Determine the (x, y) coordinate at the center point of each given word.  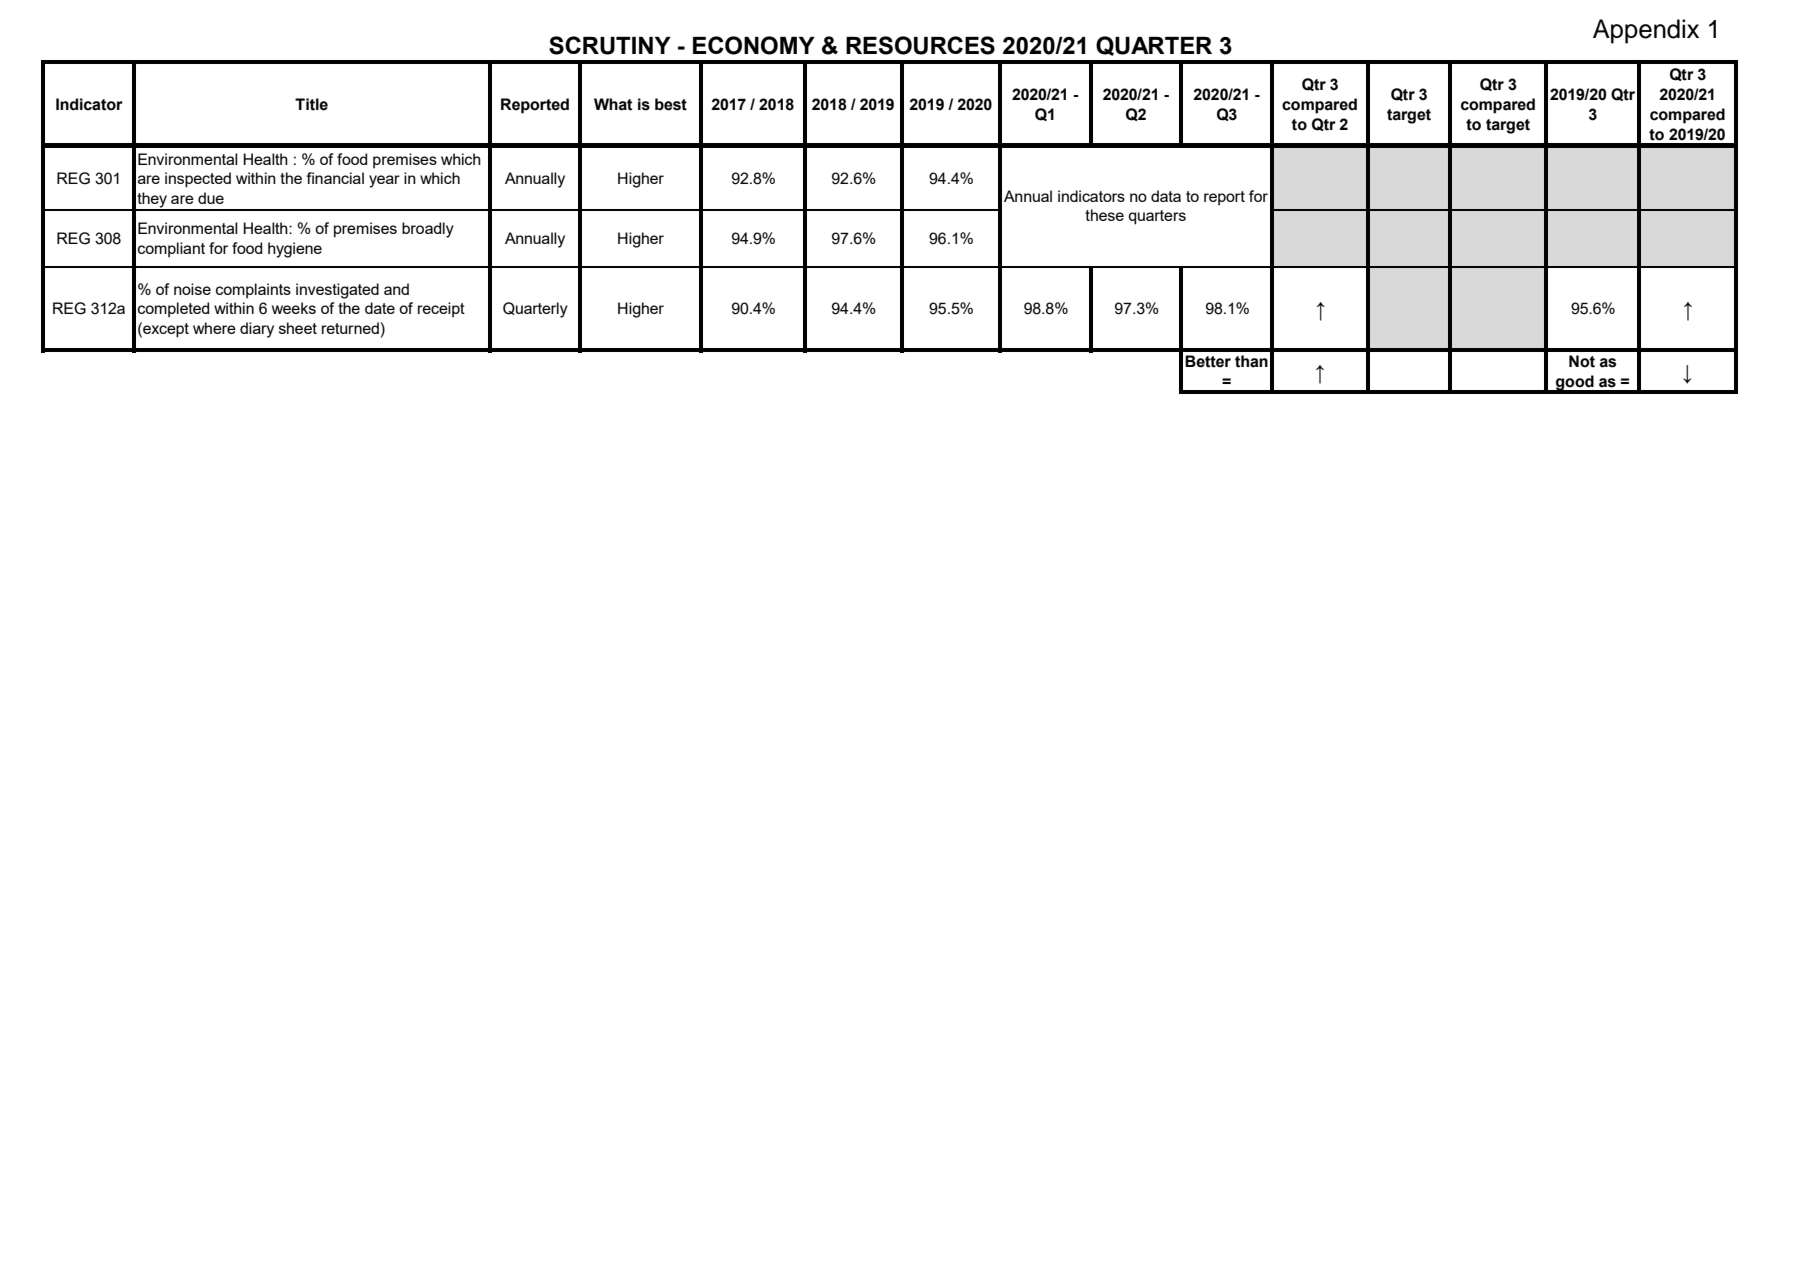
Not (1582, 361)
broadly (428, 230)
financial (335, 178)
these (1104, 215)
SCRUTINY (610, 45)
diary (257, 330)
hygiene (295, 250)
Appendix (1646, 31)
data (1166, 196)
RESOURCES (920, 45)
